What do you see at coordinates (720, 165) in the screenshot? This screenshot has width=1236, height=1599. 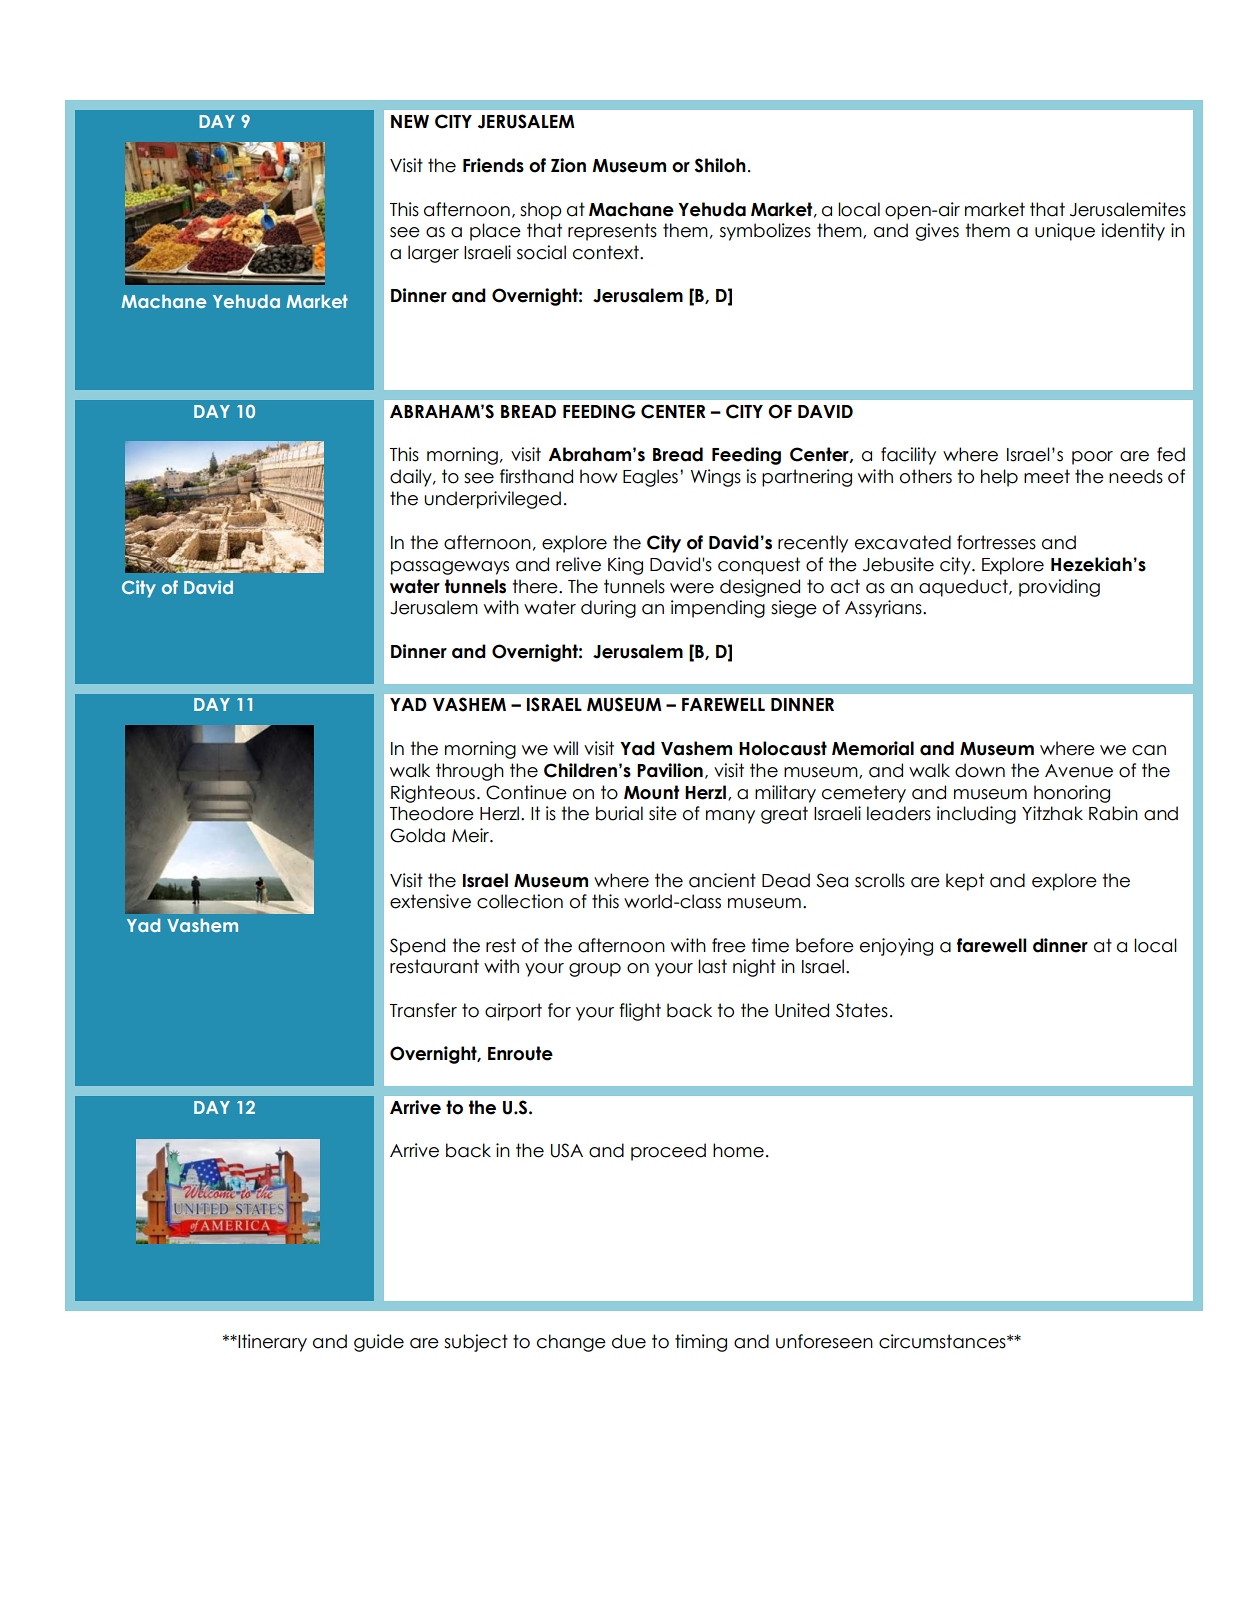 I see `Shiloh` at bounding box center [720, 165].
